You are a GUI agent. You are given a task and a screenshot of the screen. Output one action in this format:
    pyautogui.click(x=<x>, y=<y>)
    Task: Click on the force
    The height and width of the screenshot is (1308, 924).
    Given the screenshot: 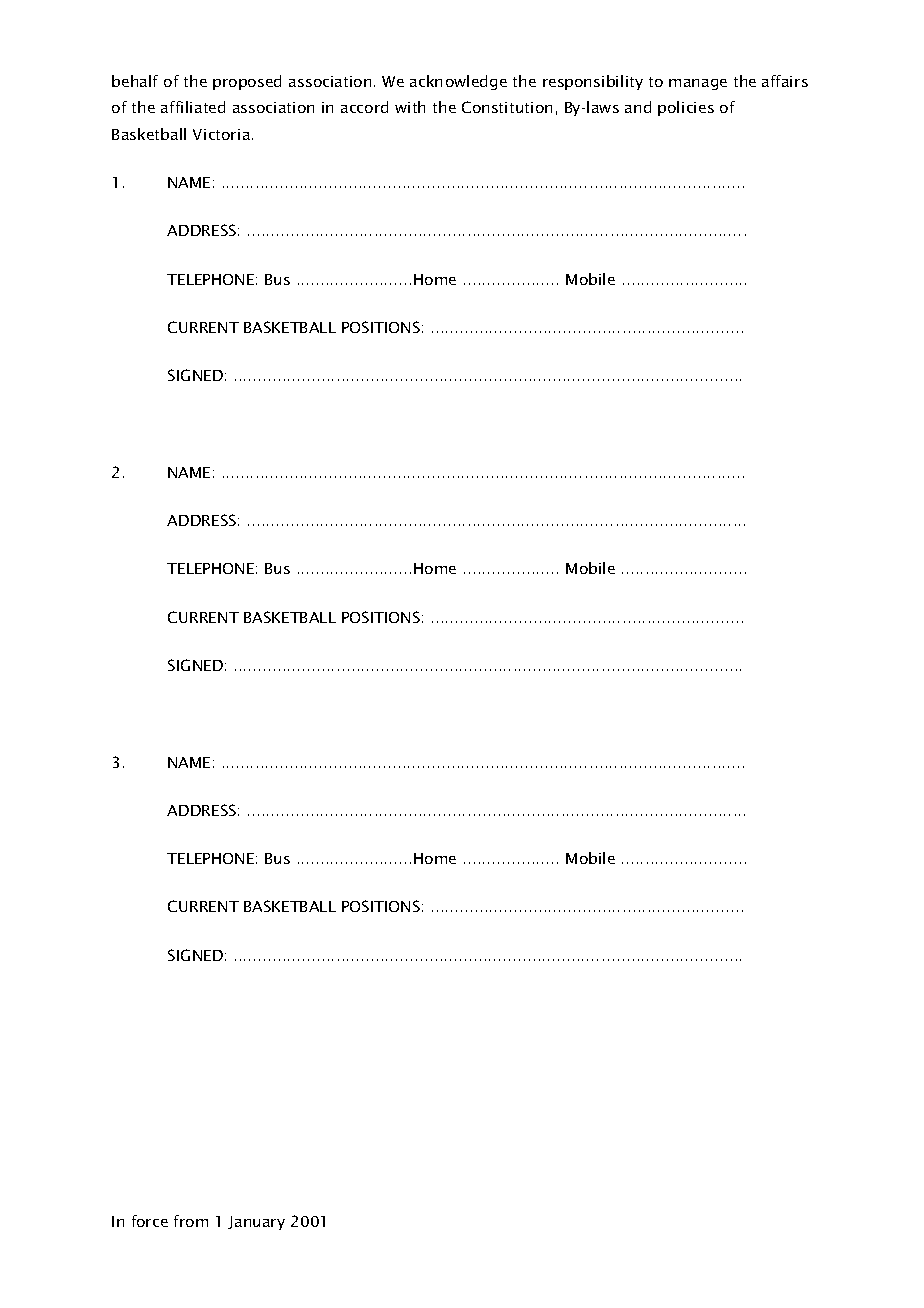 What is the action you would take?
    pyautogui.click(x=150, y=1221)
